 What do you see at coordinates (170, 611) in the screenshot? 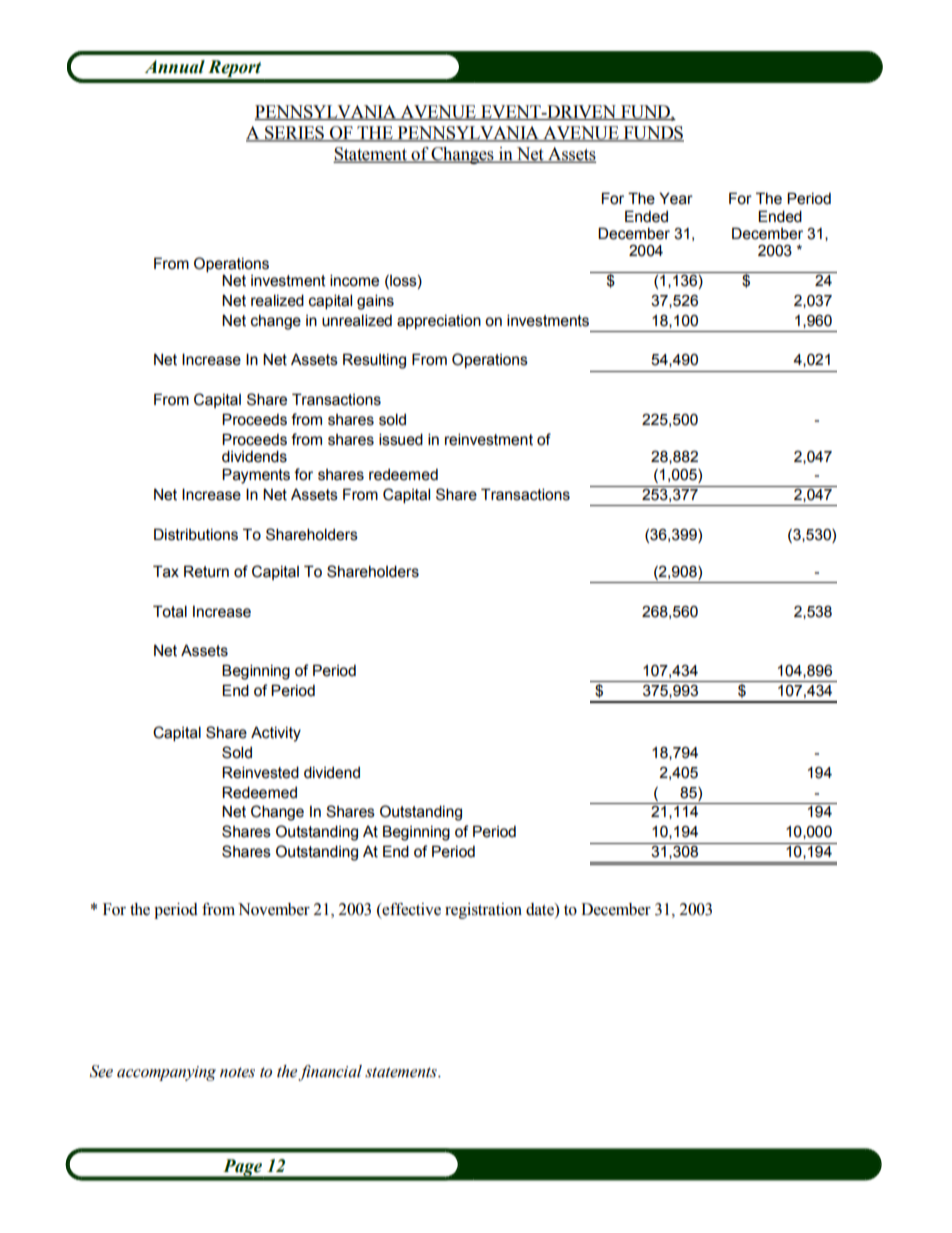
I see `Total` at bounding box center [170, 611].
